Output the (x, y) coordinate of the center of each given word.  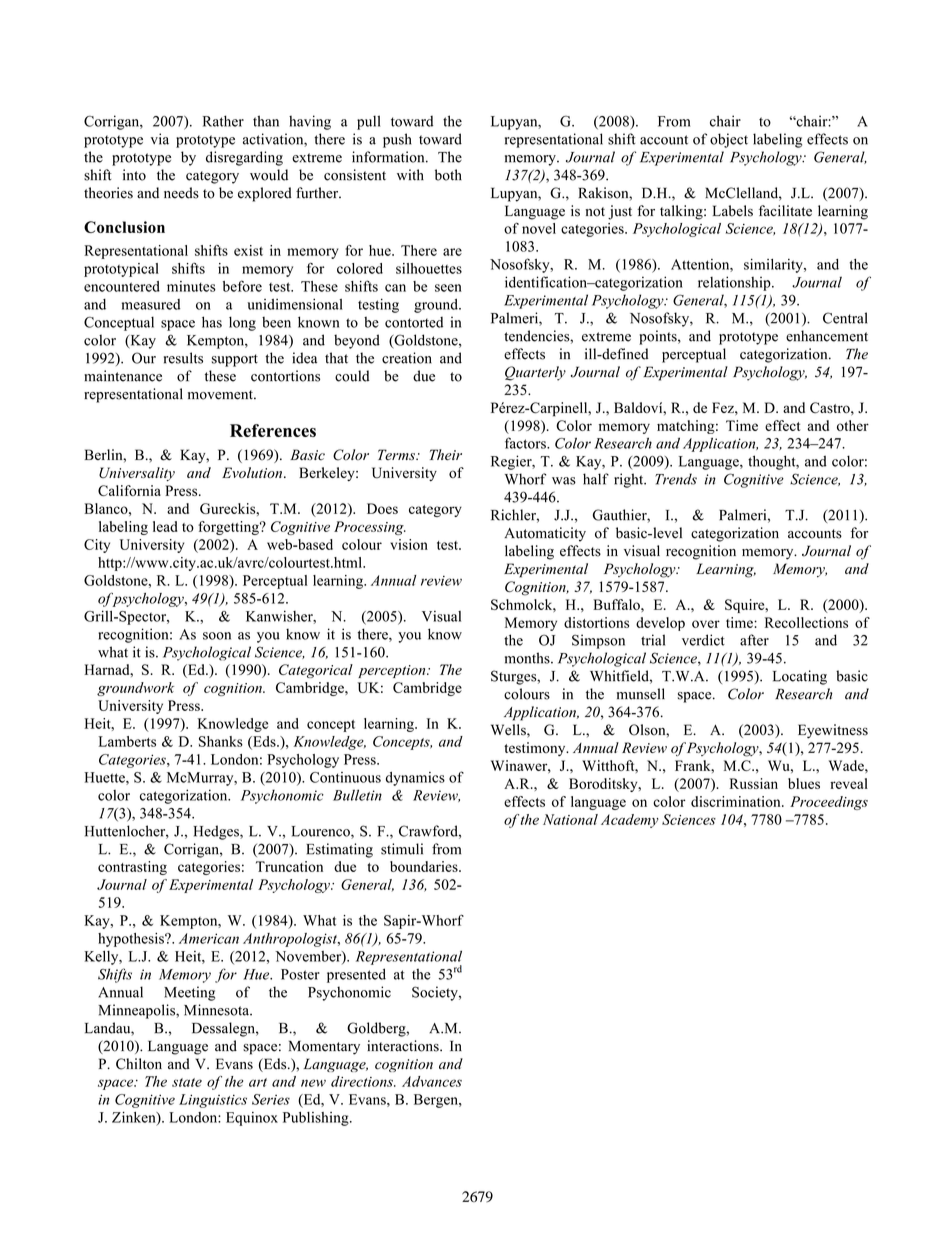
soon (217, 636)
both (448, 175)
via (160, 139)
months (528, 658)
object (729, 140)
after (754, 640)
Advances (432, 1081)
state (187, 1082)
